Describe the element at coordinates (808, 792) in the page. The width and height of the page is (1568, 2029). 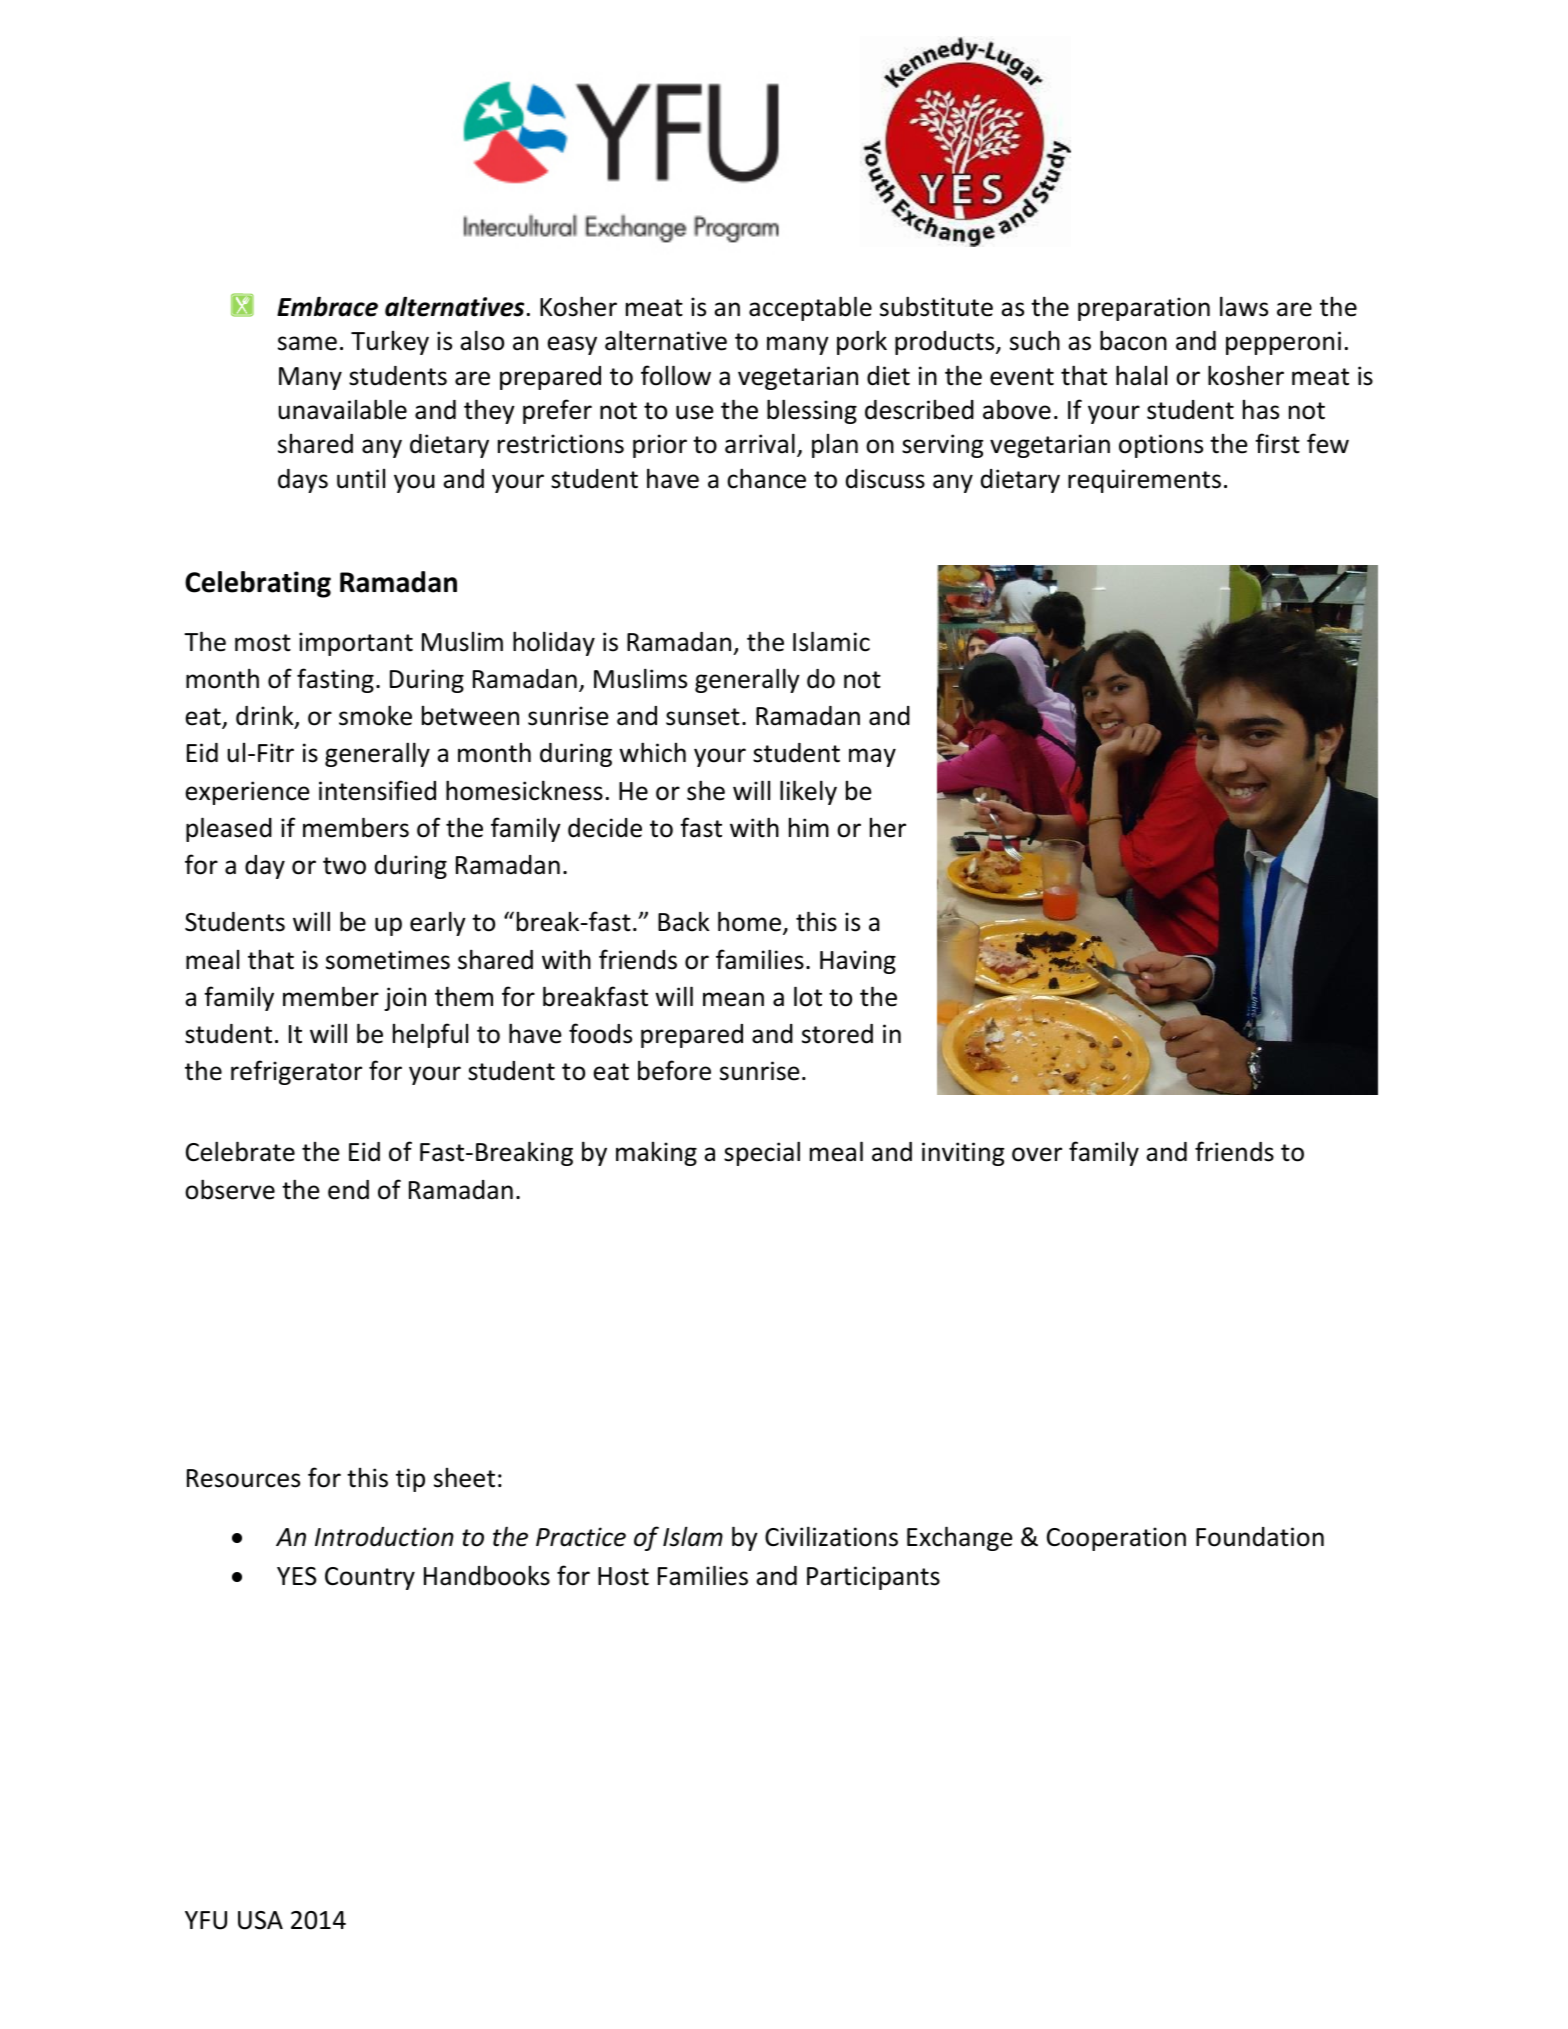
I see `likely` at that location.
